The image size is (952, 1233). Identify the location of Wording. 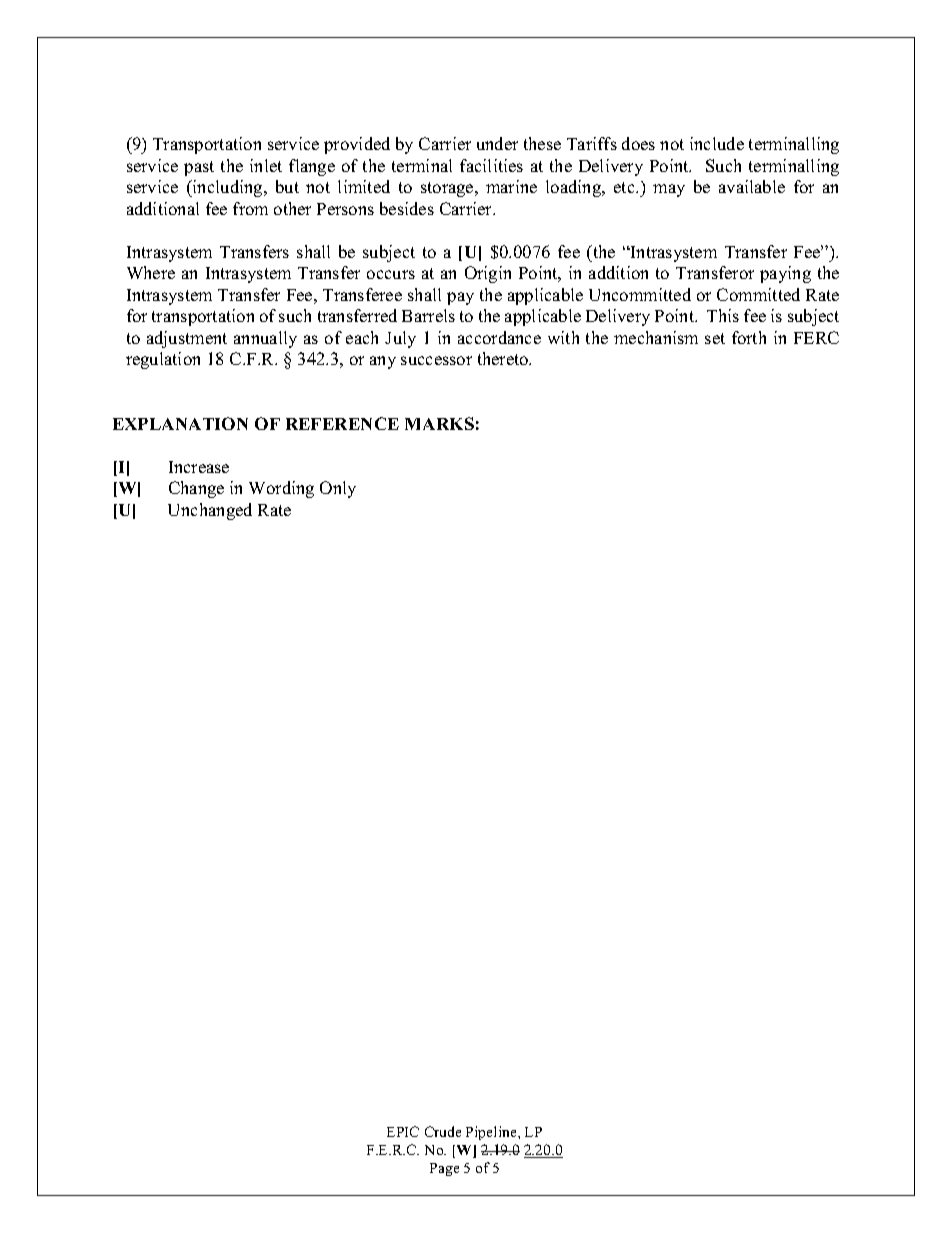
(281, 489).
